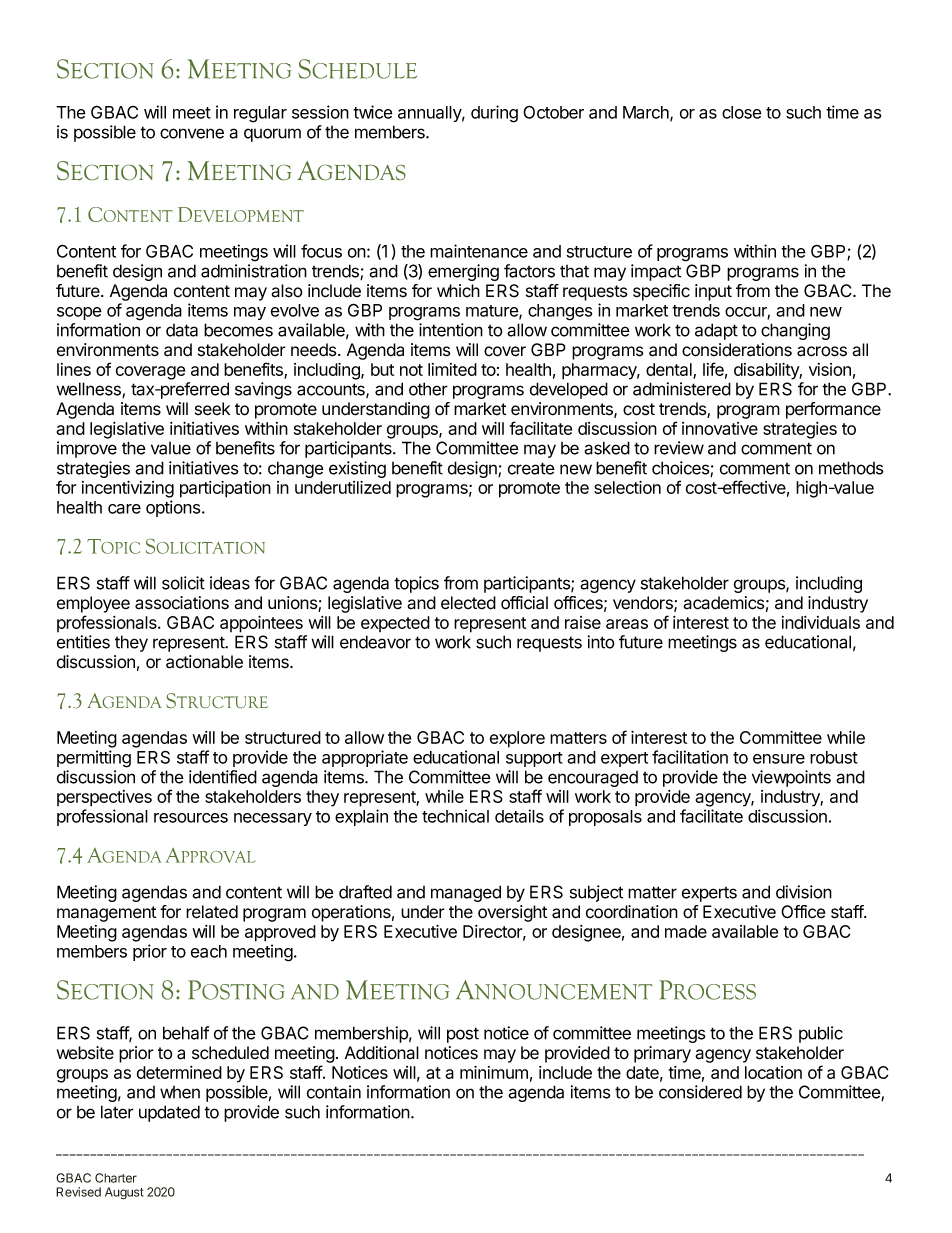  Describe the element at coordinates (174, 508) in the document. I see `options` at that location.
